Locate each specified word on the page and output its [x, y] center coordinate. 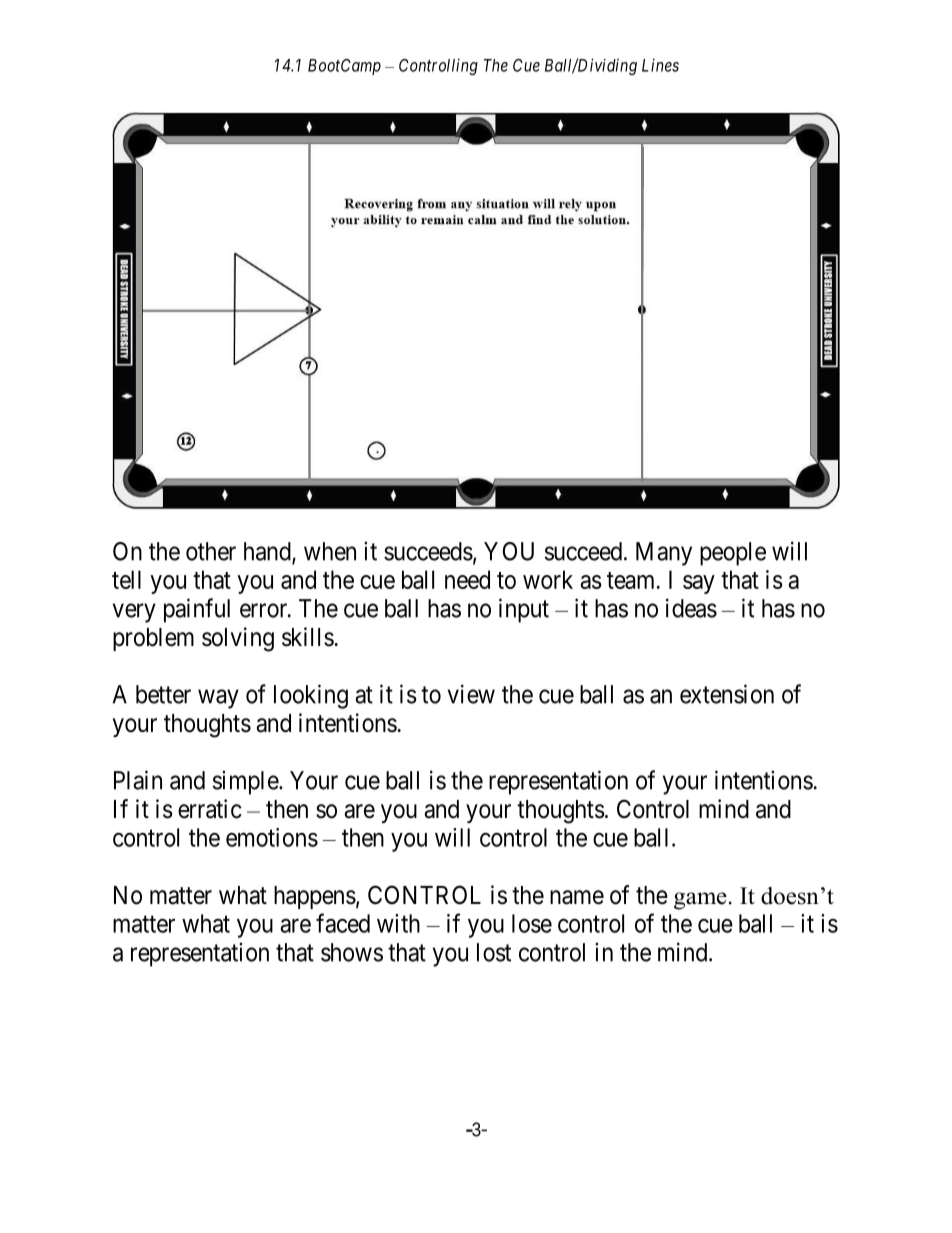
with [398, 923]
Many [664, 554]
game [700, 901]
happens [315, 897]
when [330, 551]
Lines [660, 65]
